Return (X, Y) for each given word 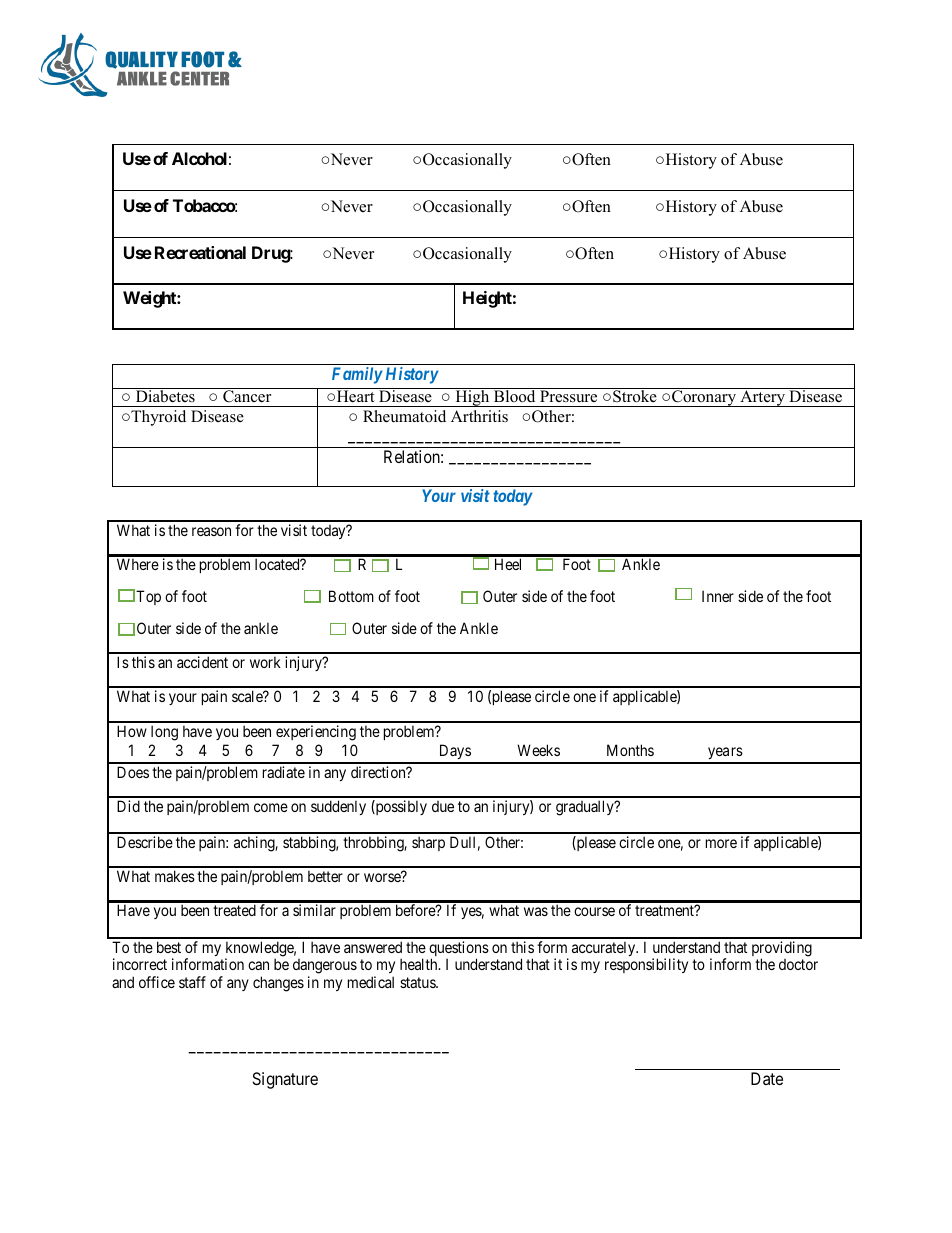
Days (454, 753)
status (418, 982)
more (721, 843)
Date (767, 1078)
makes (175, 876)
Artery (762, 398)
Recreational (200, 252)
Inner (718, 596)
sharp (428, 843)
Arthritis (479, 416)
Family (357, 375)
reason (211, 531)
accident (202, 662)
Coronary (704, 398)
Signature (285, 1080)
